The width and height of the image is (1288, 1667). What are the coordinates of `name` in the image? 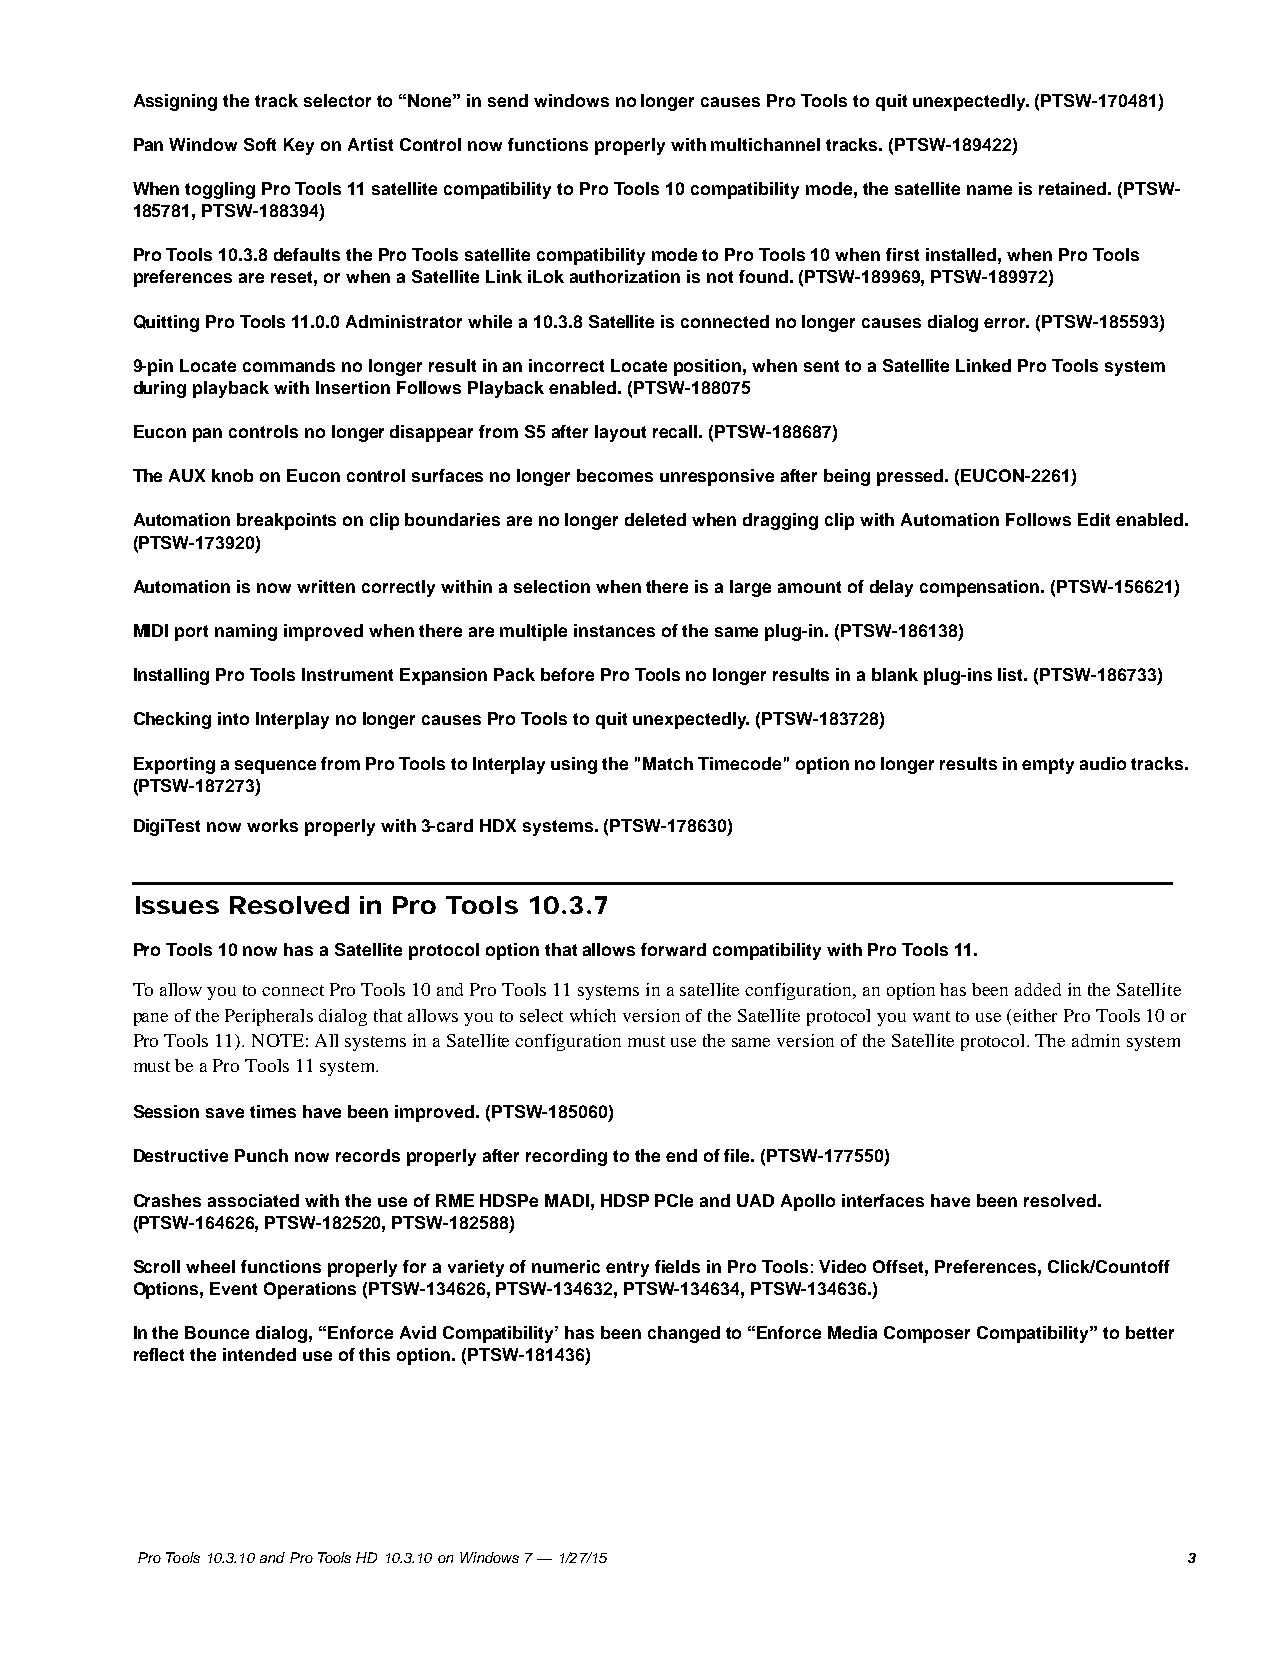 It's located at (989, 190).
